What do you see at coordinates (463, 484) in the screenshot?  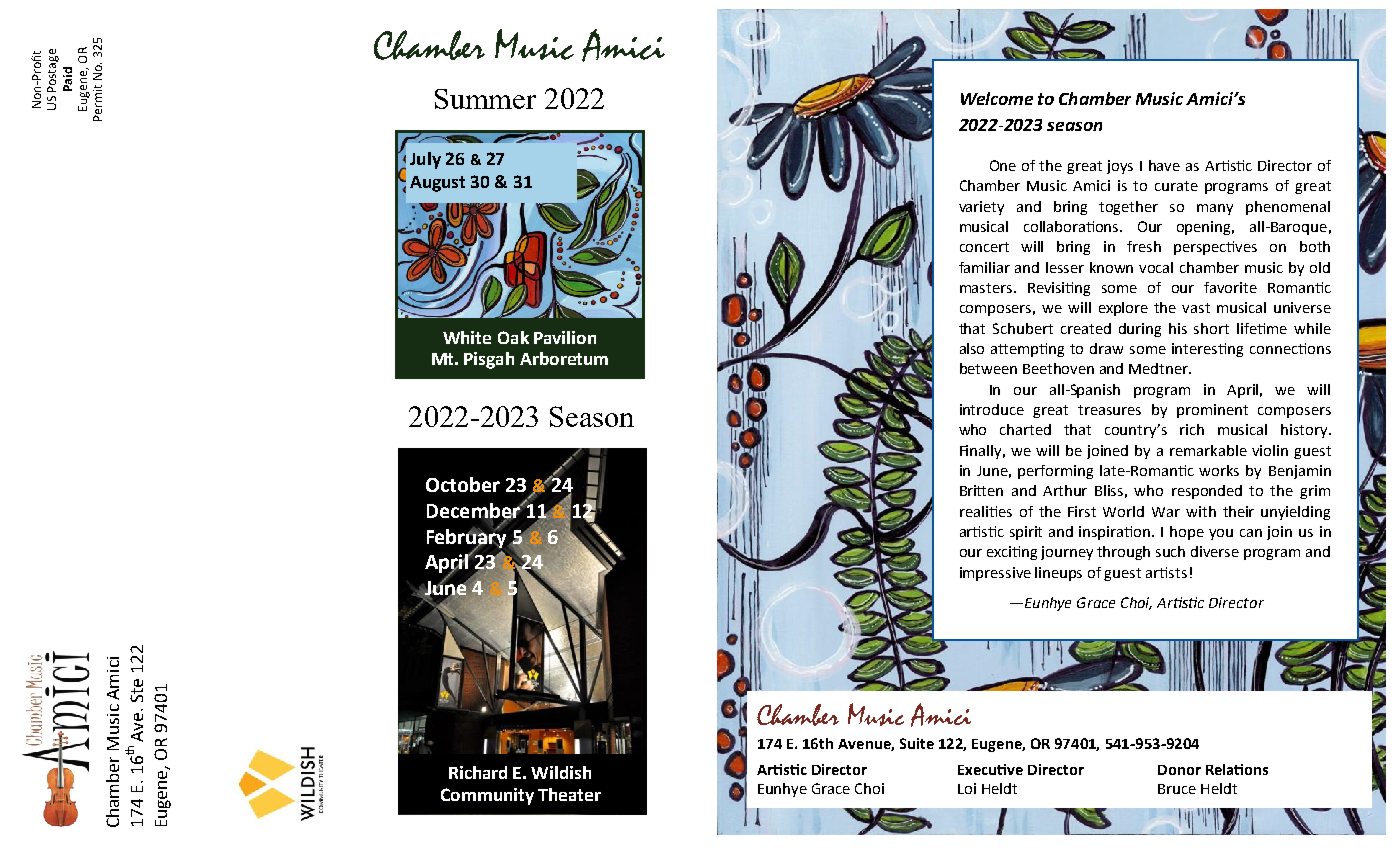 I see `October` at bounding box center [463, 484].
